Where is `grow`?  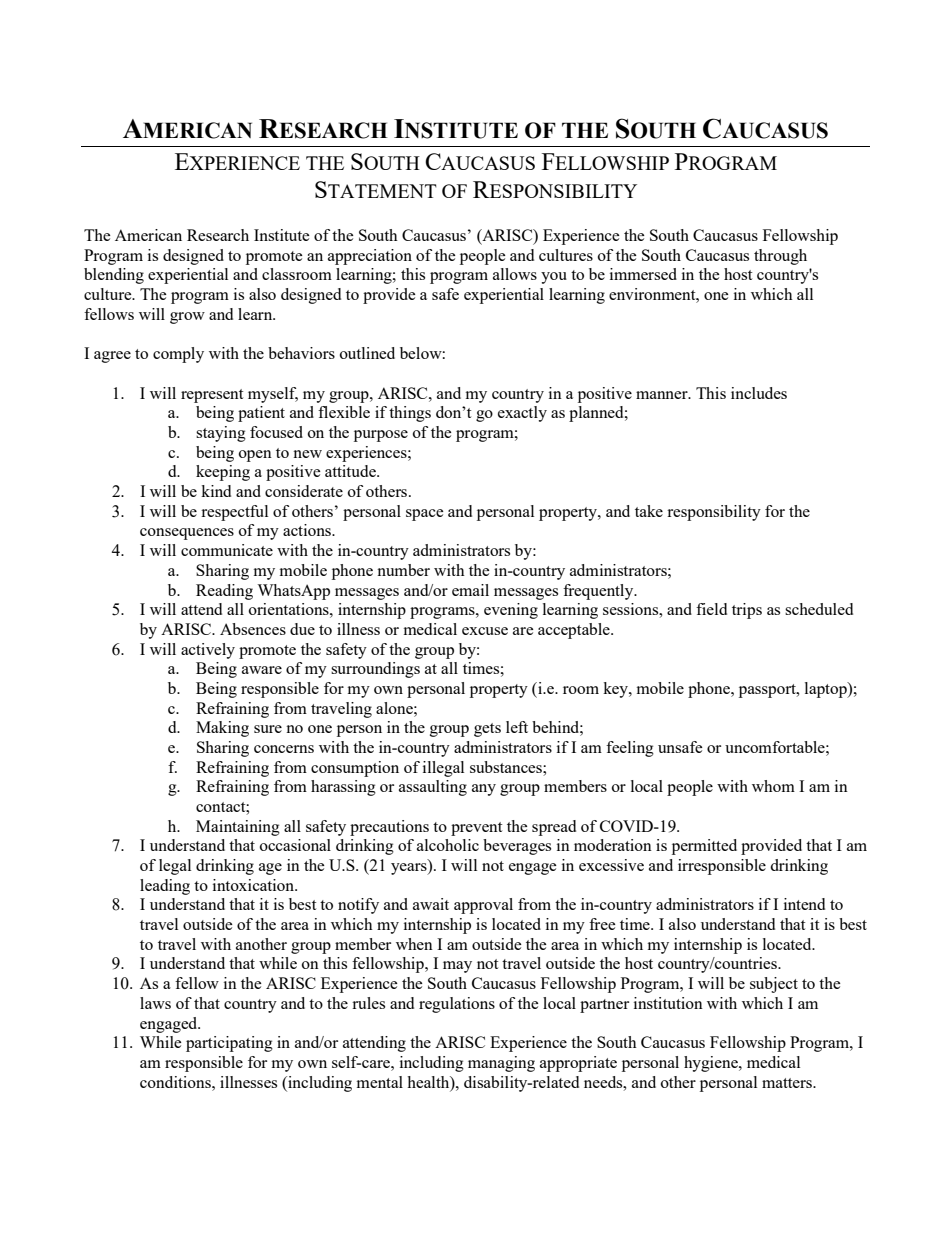
grow is located at coordinates (187, 318).
